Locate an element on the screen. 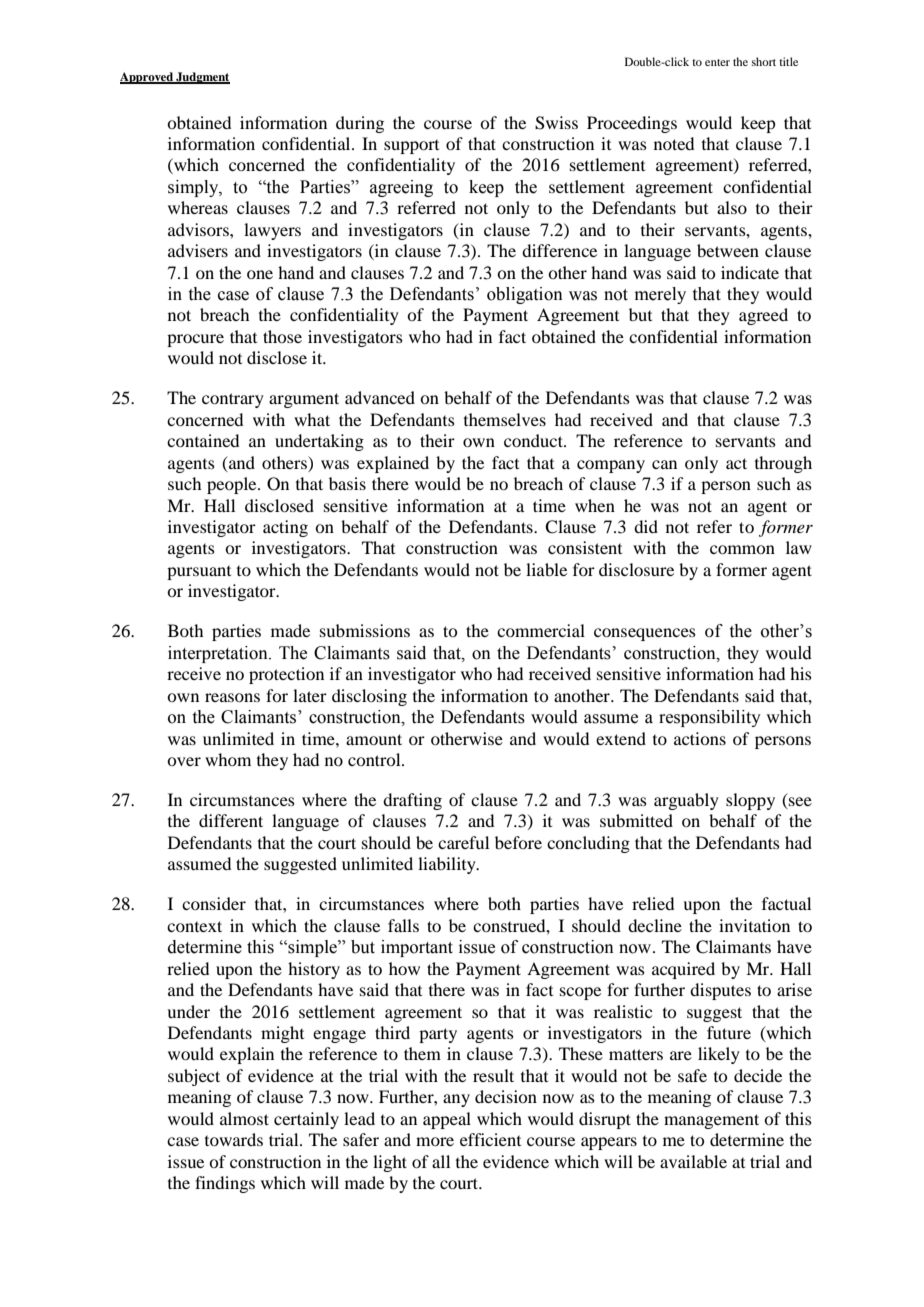 The width and height of the screenshot is (924, 1307). sloppy is located at coordinates (750, 801).
